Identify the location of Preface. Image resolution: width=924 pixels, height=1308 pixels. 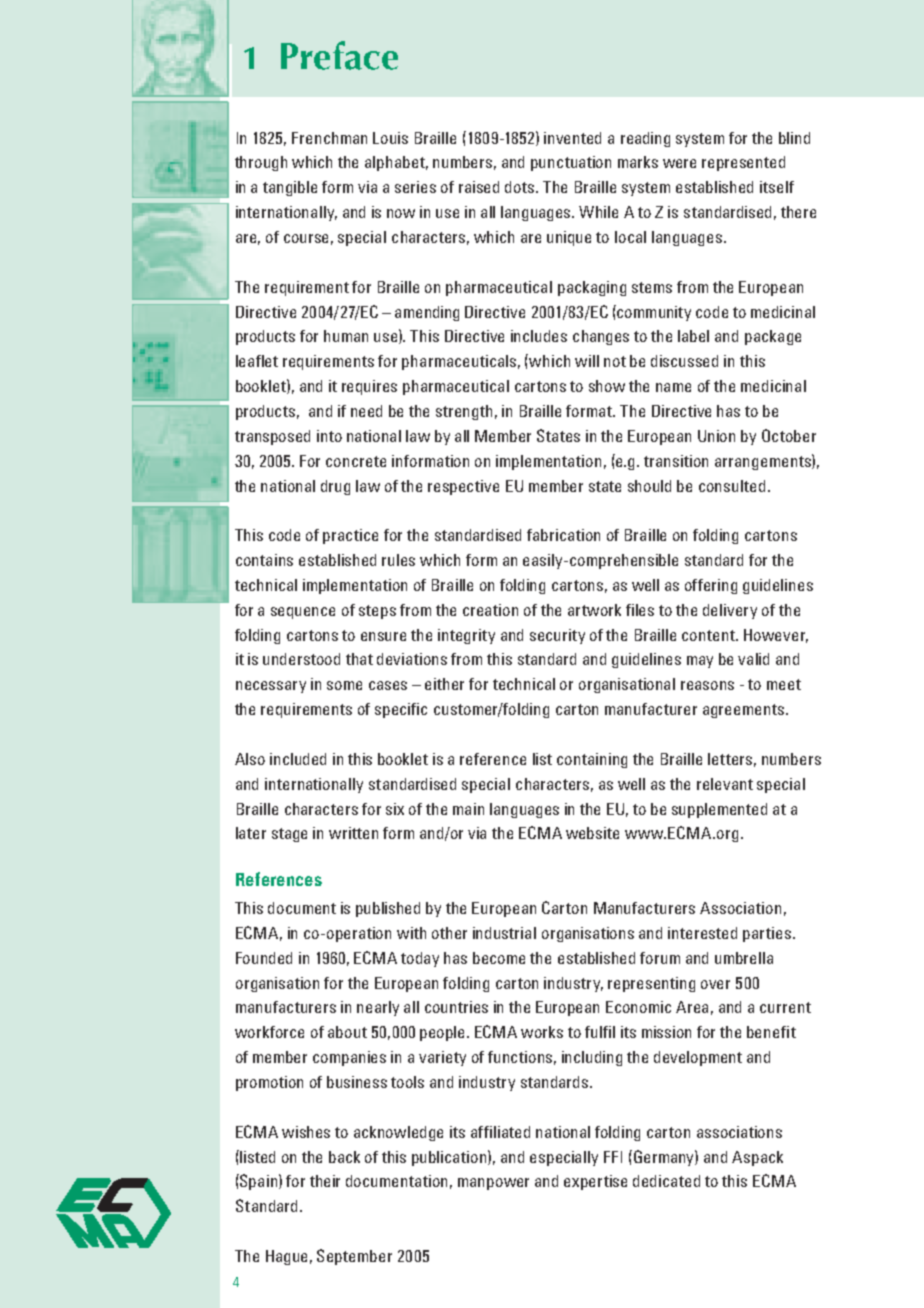
(339, 55).
